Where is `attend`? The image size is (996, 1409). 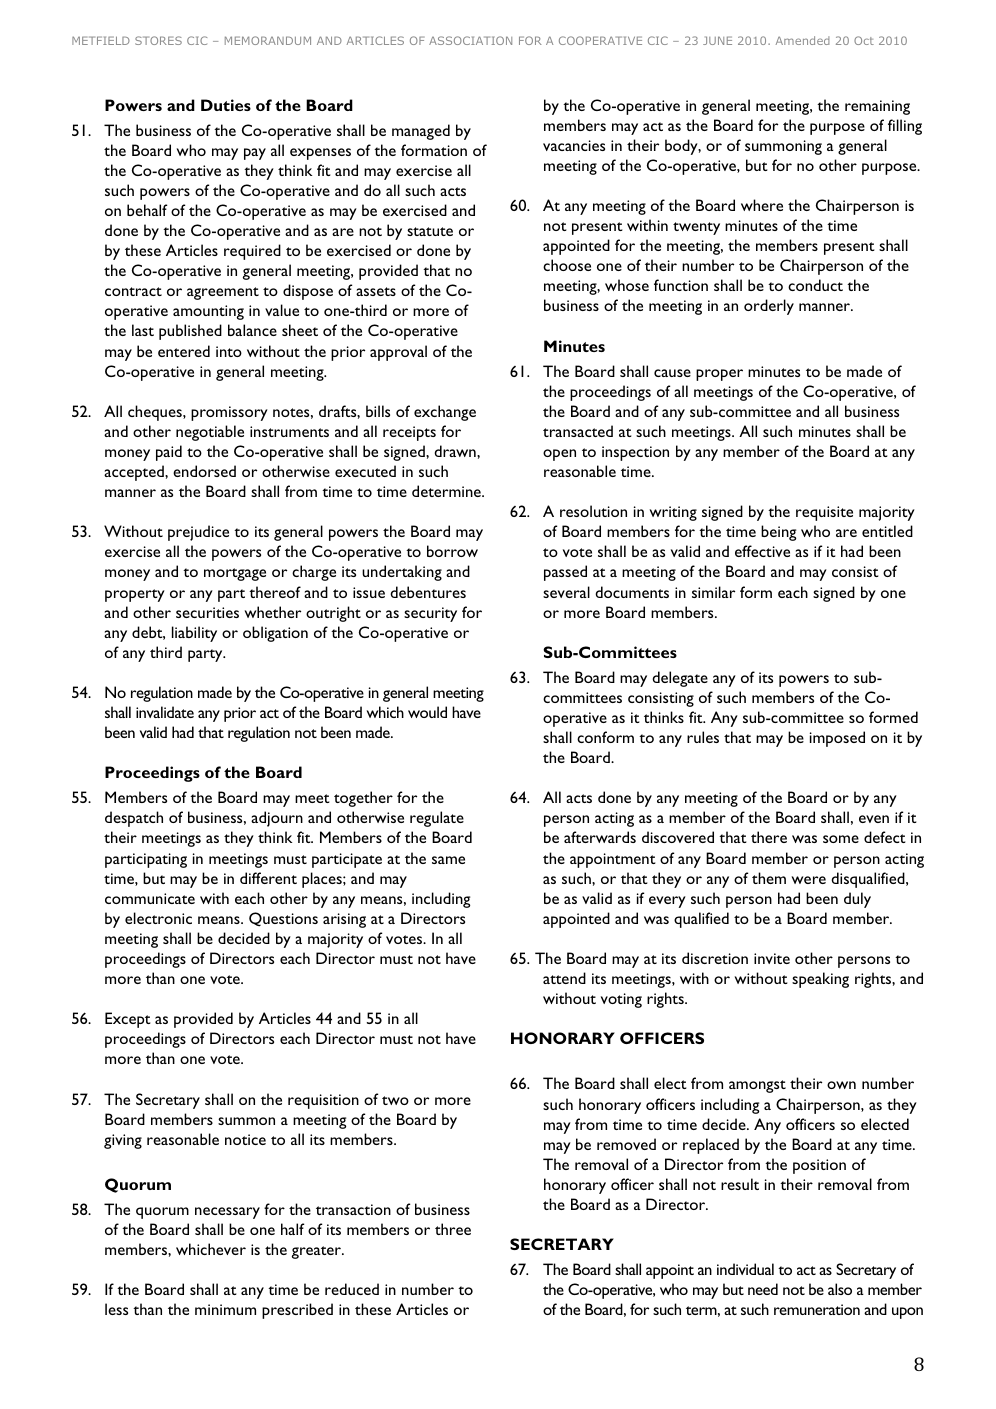 attend is located at coordinates (564, 978).
